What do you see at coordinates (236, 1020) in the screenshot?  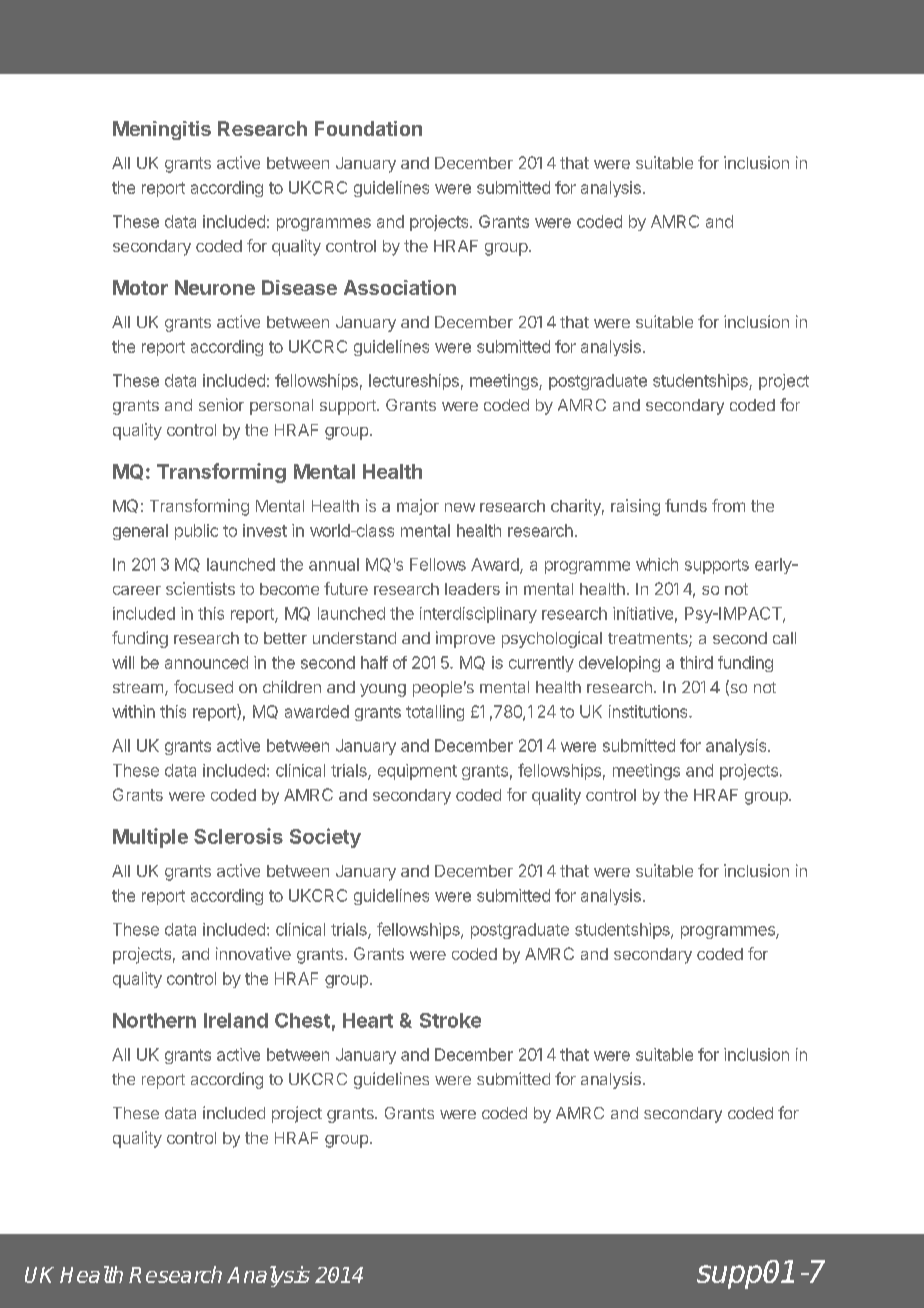 I see `Ireland` at bounding box center [236, 1020].
